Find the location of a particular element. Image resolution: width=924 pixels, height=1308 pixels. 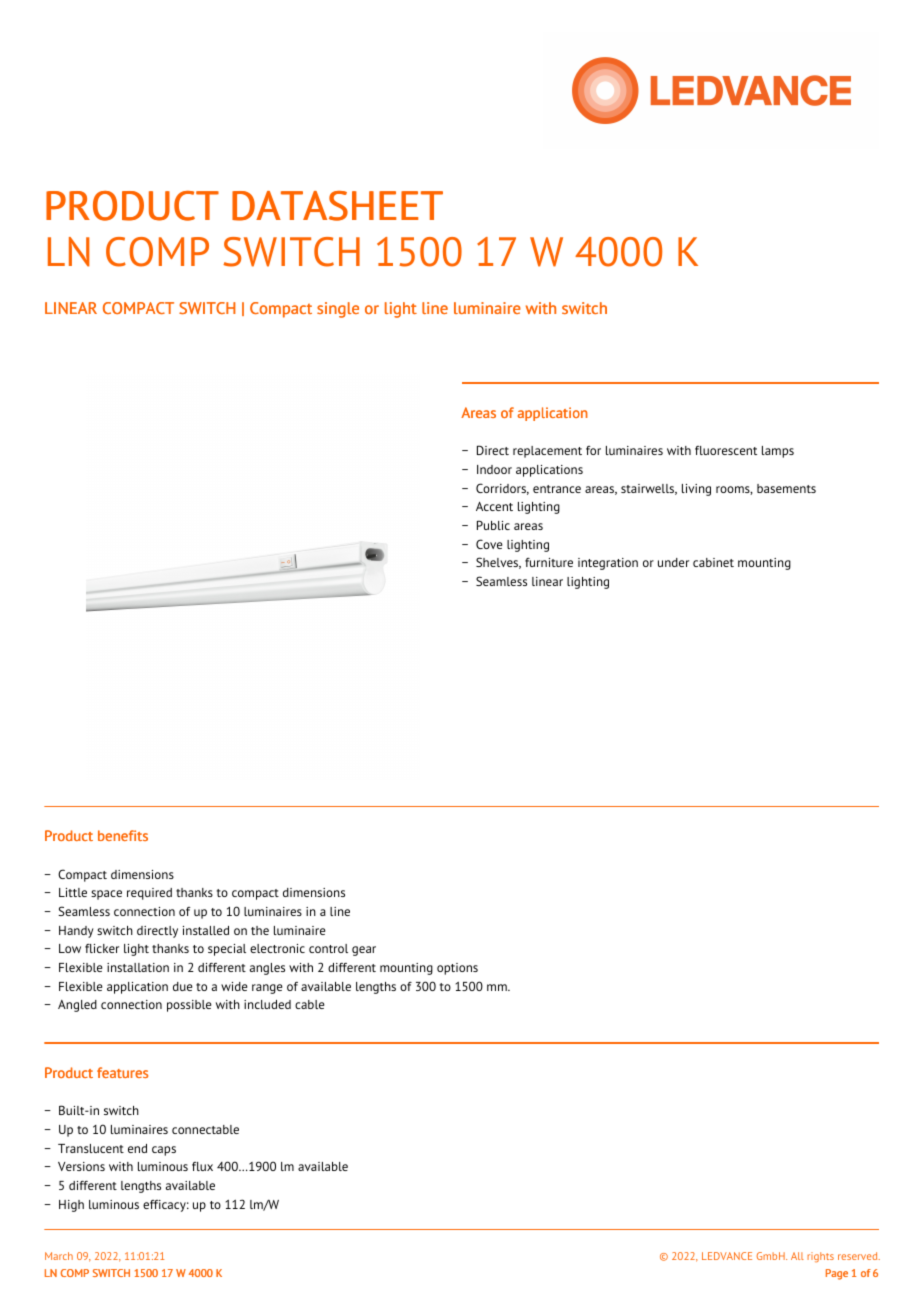

rights is located at coordinates (820, 1257).
